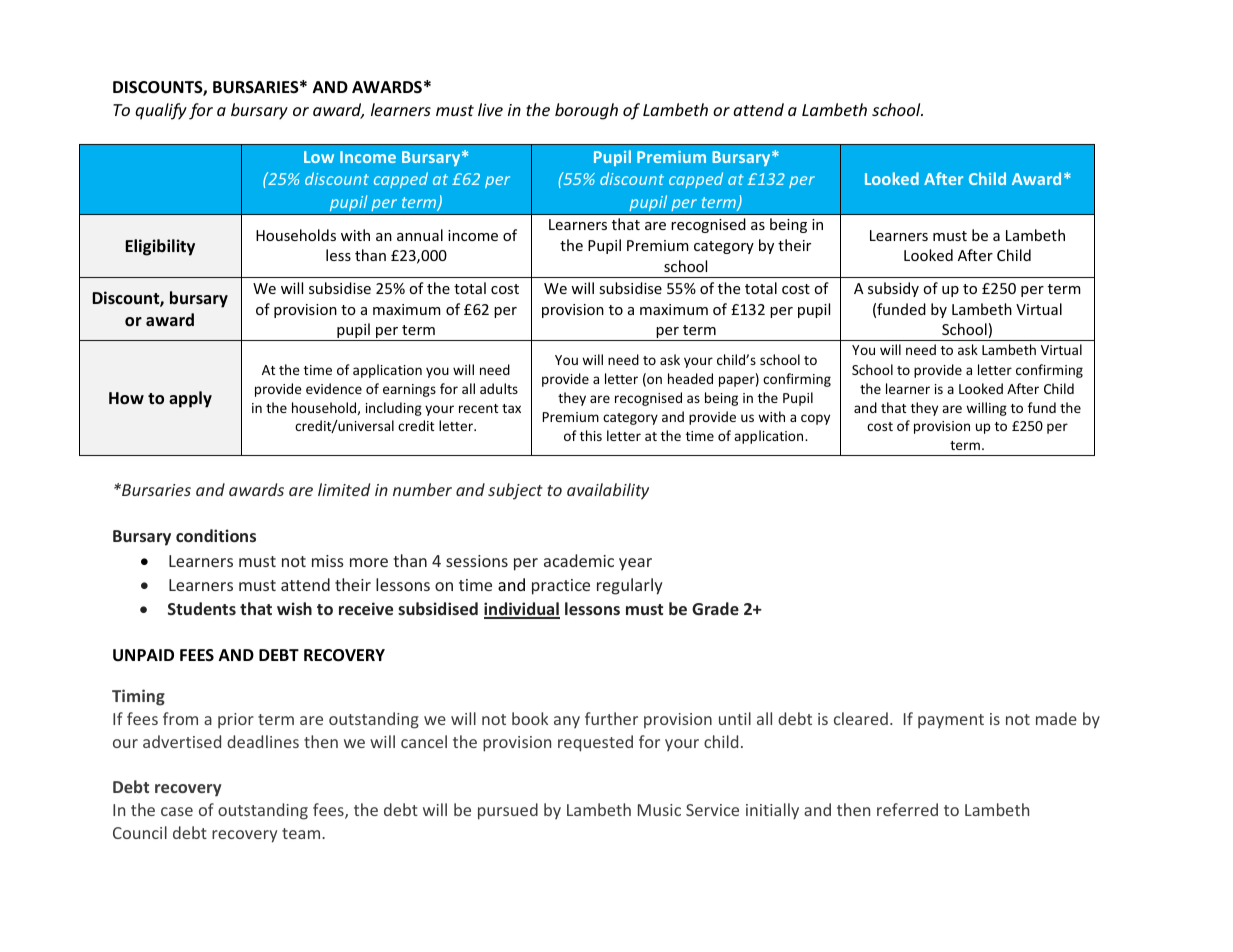 This screenshot has width=1233, height=952. I want to click on borough, so click(586, 111).
